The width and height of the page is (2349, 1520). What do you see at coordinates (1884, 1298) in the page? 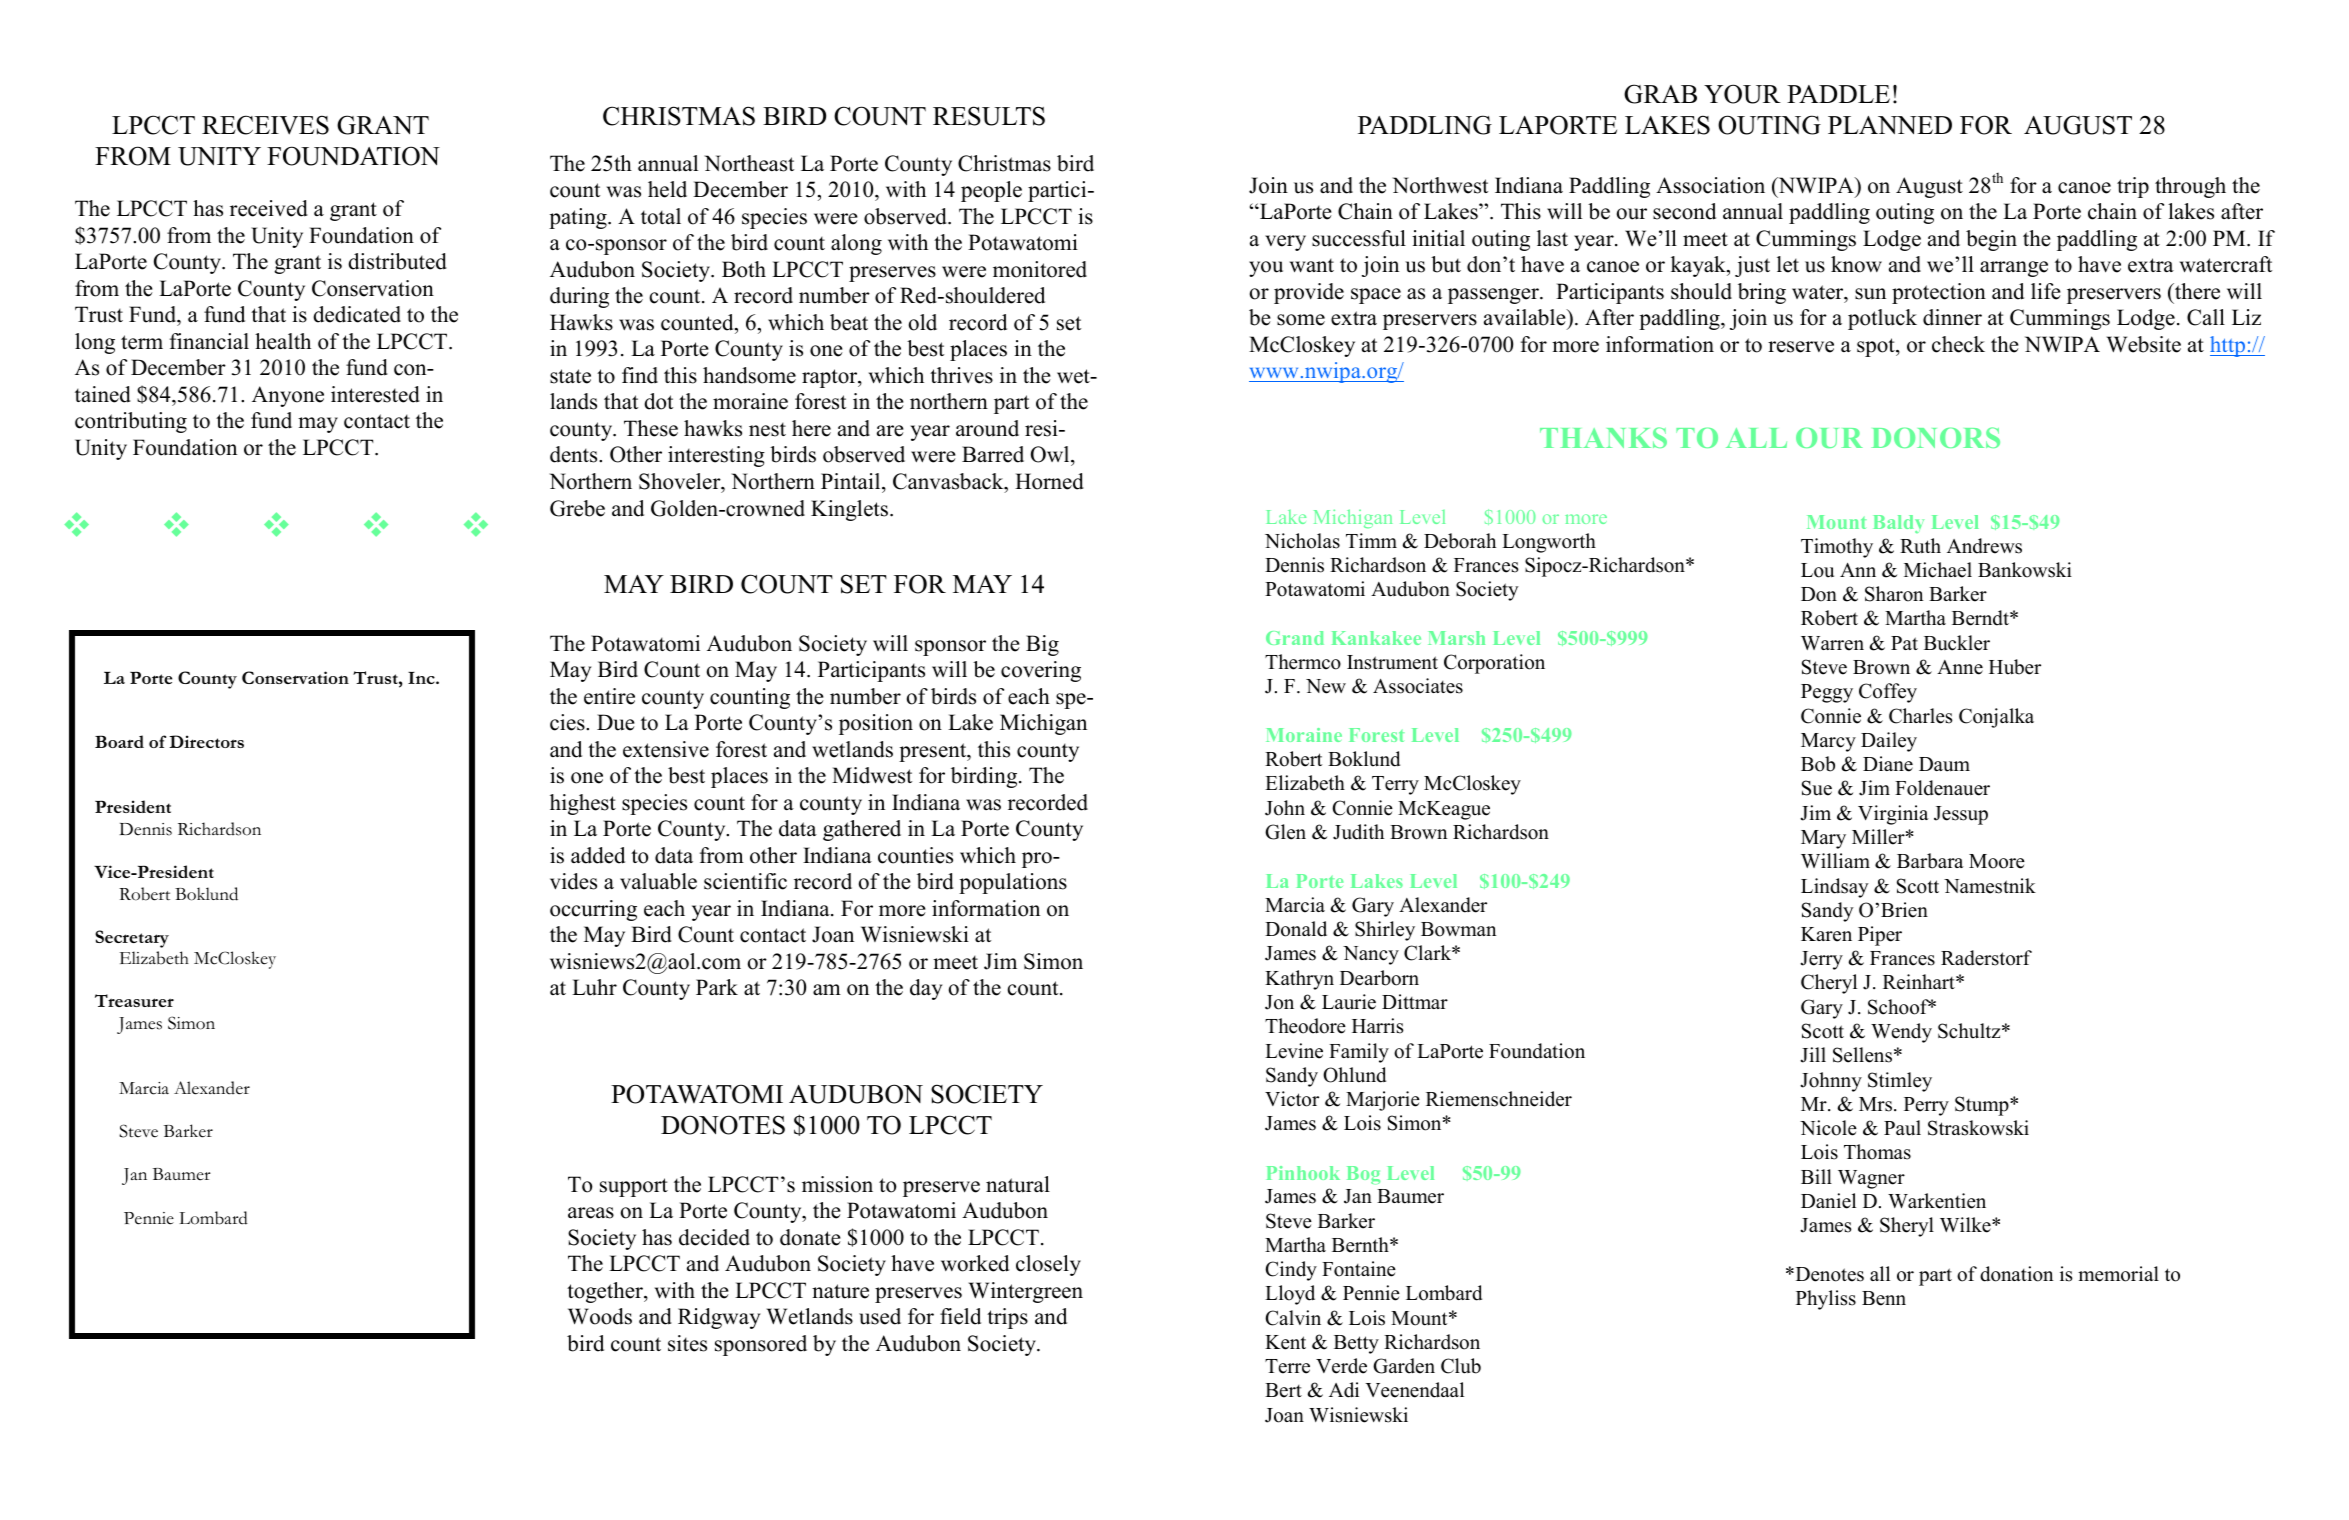
I see `Benn` at bounding box center [1884, 1298].
